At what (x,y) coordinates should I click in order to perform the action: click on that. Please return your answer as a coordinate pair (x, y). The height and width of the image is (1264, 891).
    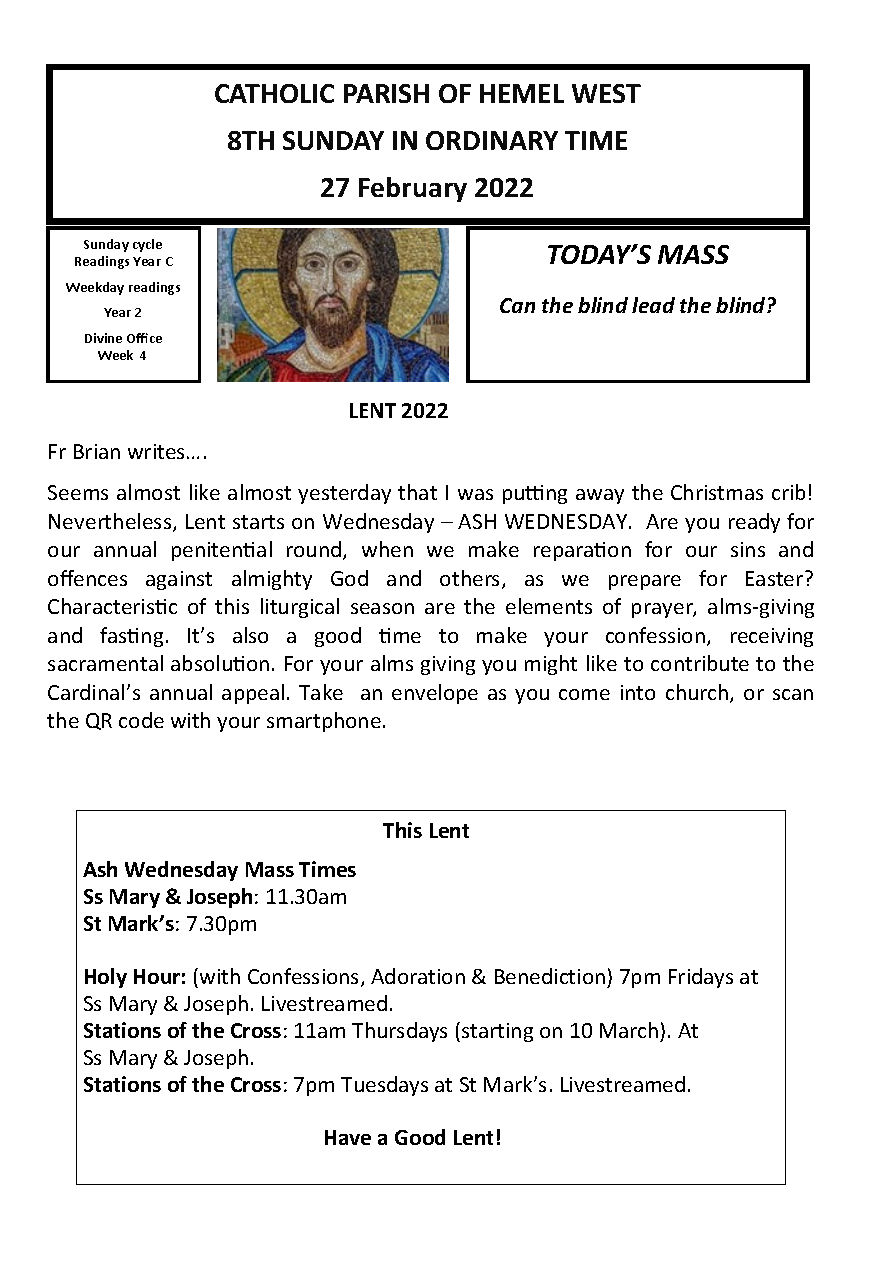
    Looking at the image, I should click on (417, 492).
